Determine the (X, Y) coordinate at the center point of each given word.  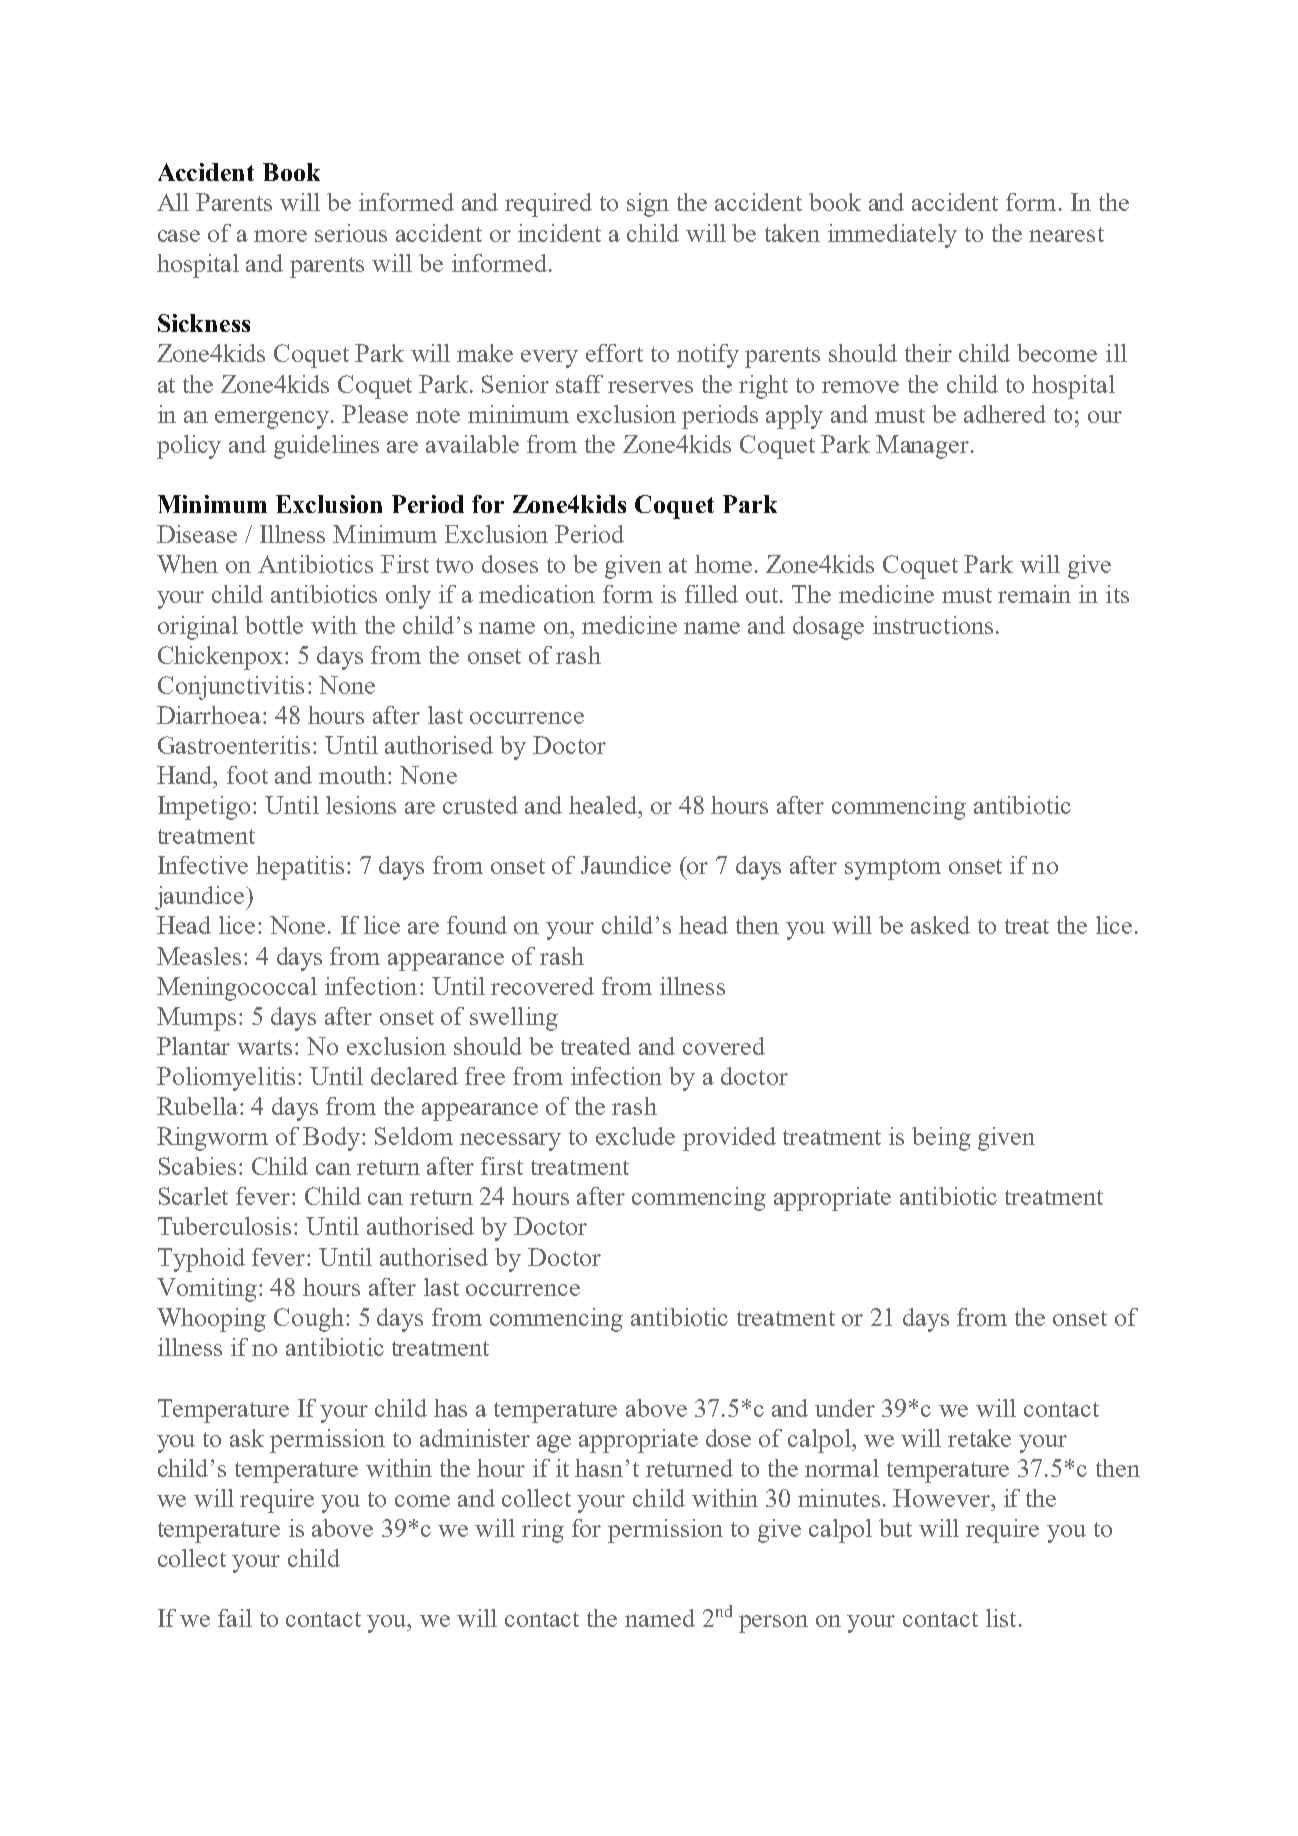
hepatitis (300, 868)
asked (940, 925)
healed (604, 805)
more (280, 236)
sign (648, 205)
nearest (1066, 234)
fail (235, 1618)
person (773, 1624)
